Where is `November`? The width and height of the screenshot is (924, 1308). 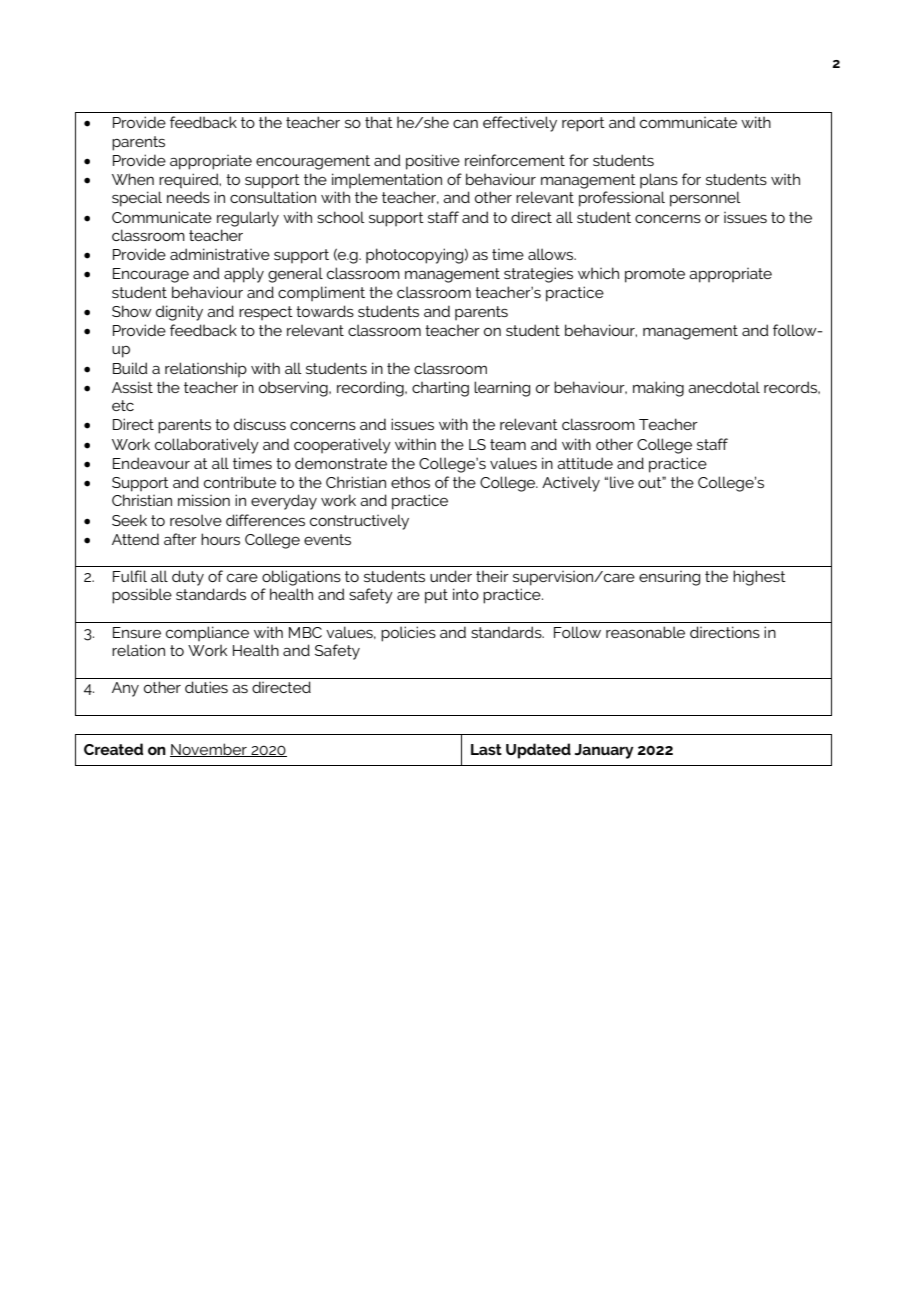 November is located at coordinates (209, 750).
